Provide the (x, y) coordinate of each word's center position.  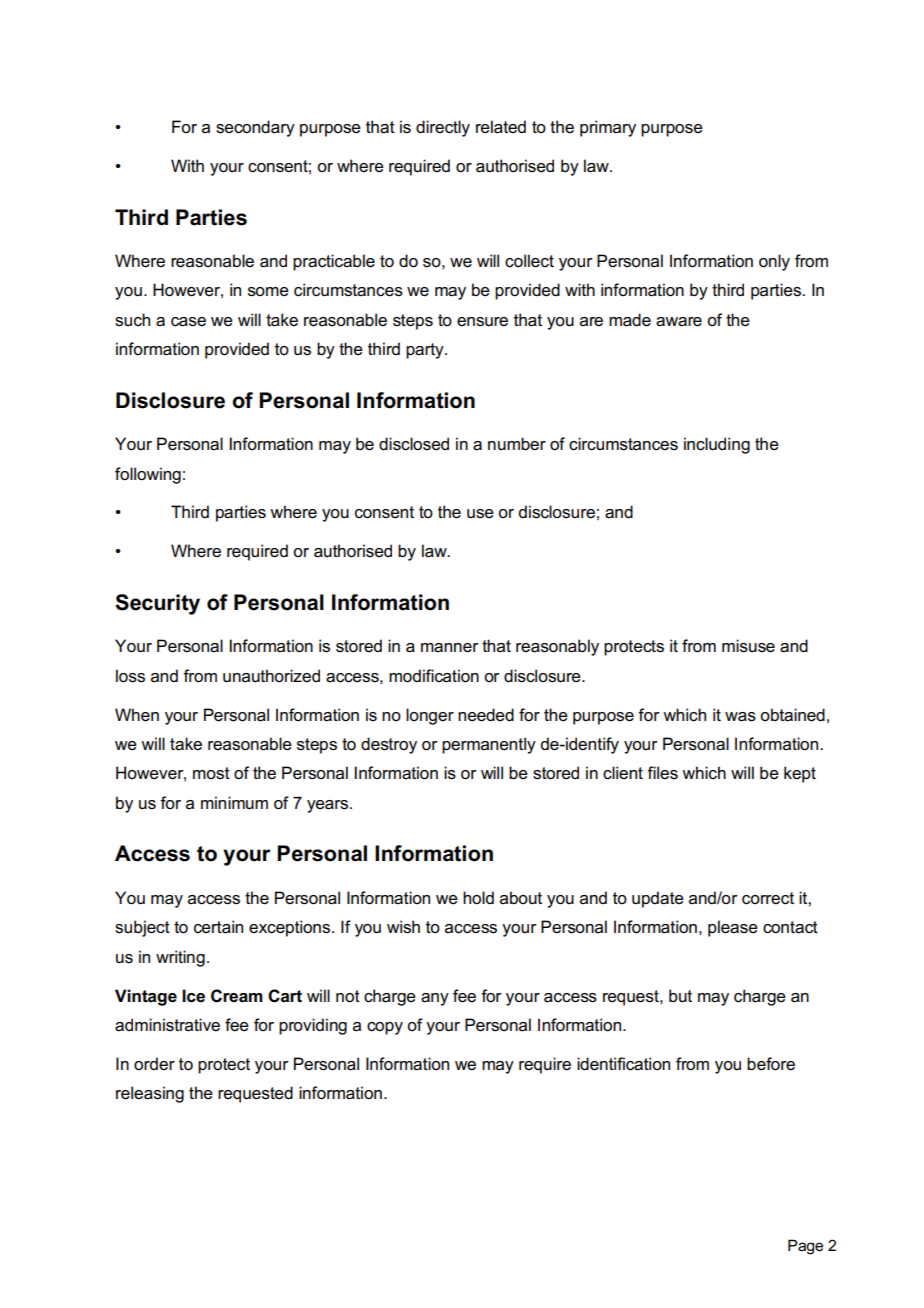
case (188, 322)
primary (608, 128)
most (211, 773)
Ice (193, 996)
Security (157, 604)
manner (450, 648)
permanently (489, 745)
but (680, 995)
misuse (748, 646)
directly (443, 128)
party (426, 351)
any (435, 999)
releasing (150, 1094)
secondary (255, 128)
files (662, 773)
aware (679, 322)
